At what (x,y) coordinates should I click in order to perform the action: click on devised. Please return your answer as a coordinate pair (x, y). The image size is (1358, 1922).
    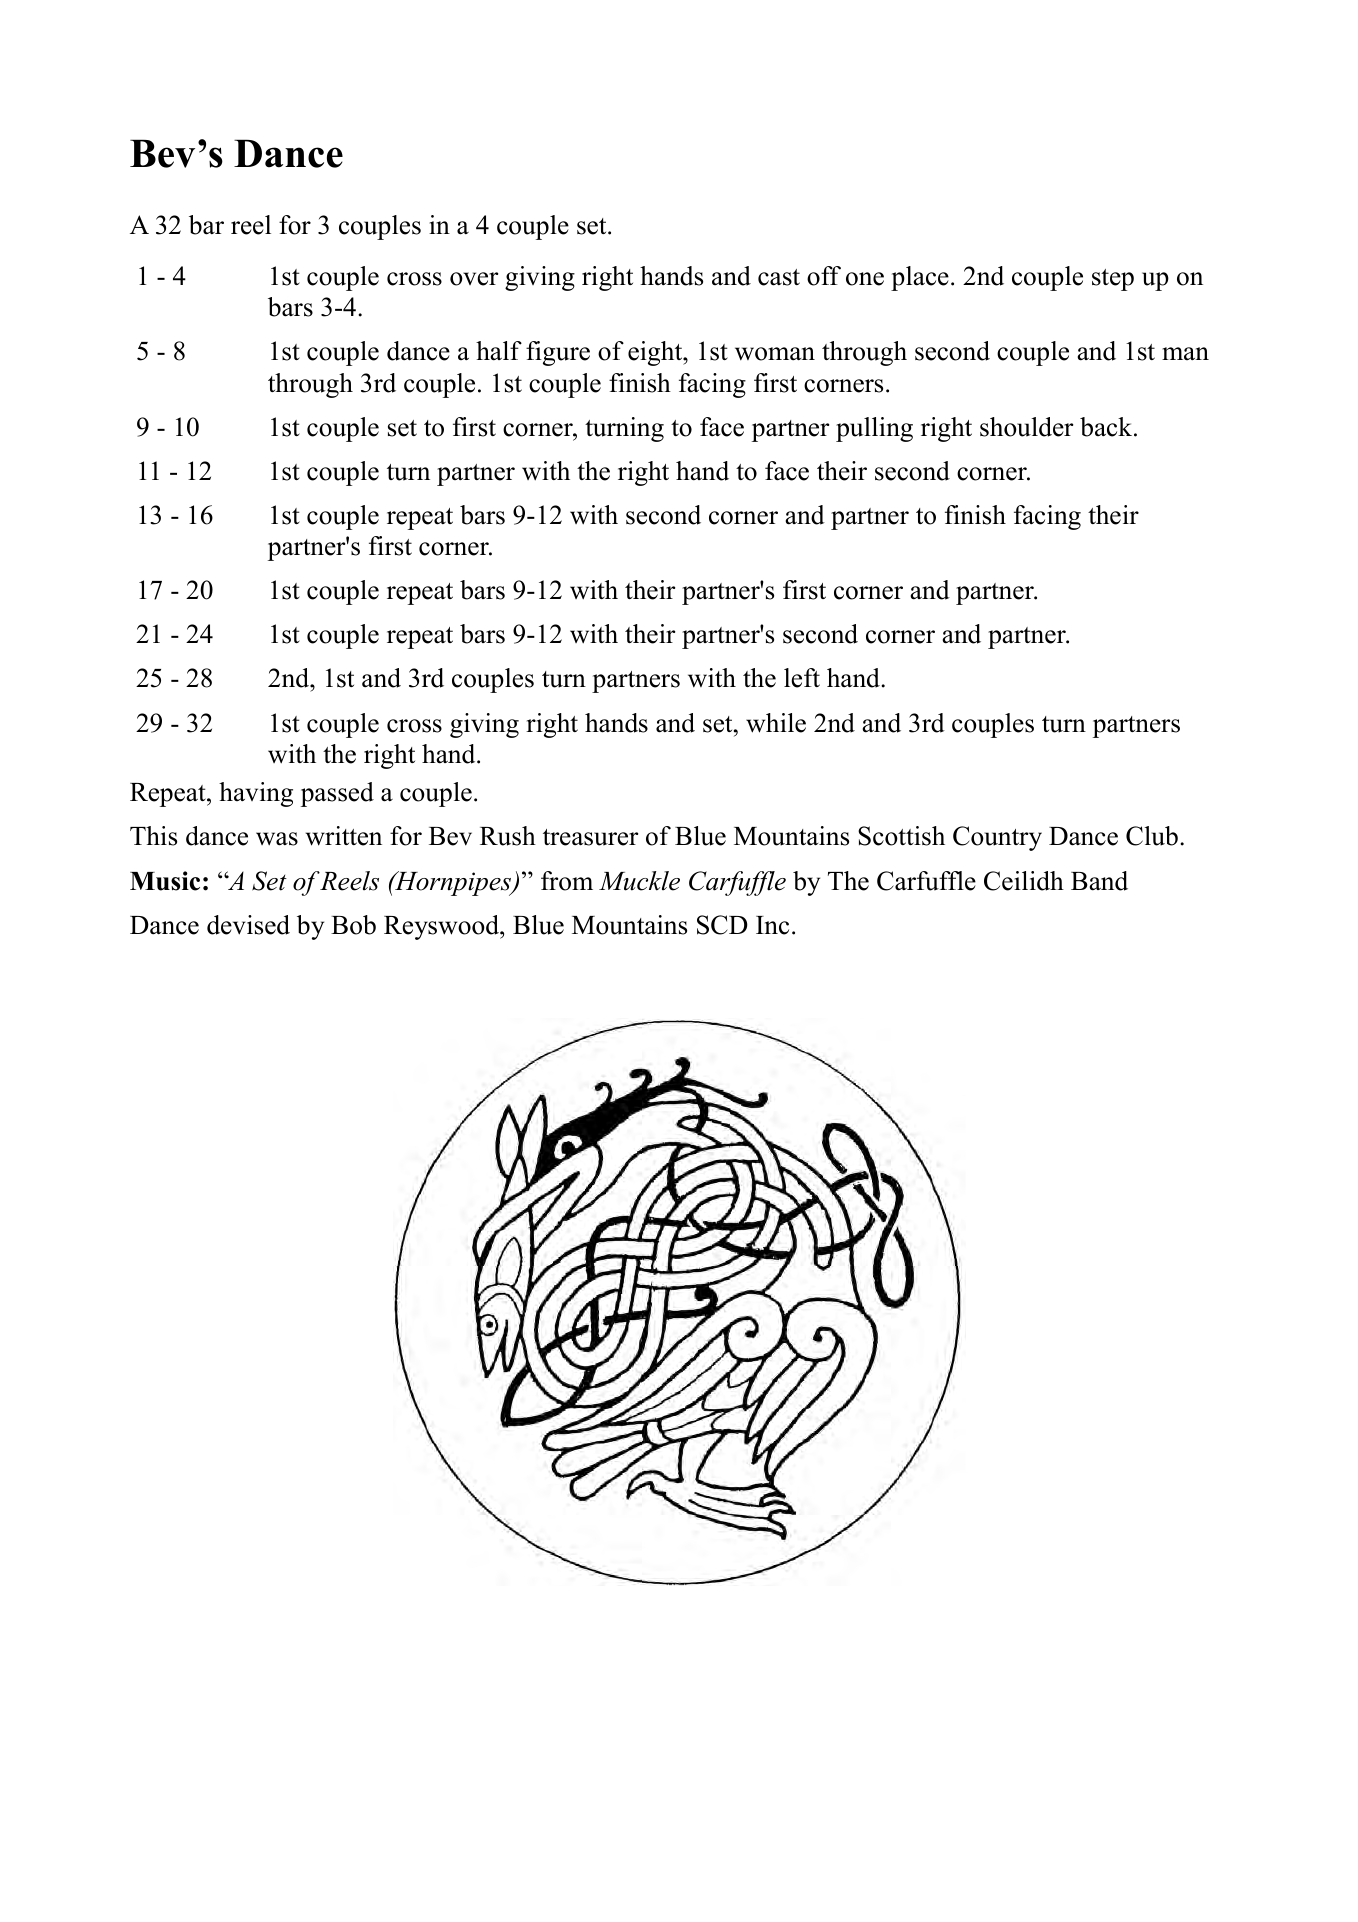
    Looking at the image, I should click on (248, 925).
